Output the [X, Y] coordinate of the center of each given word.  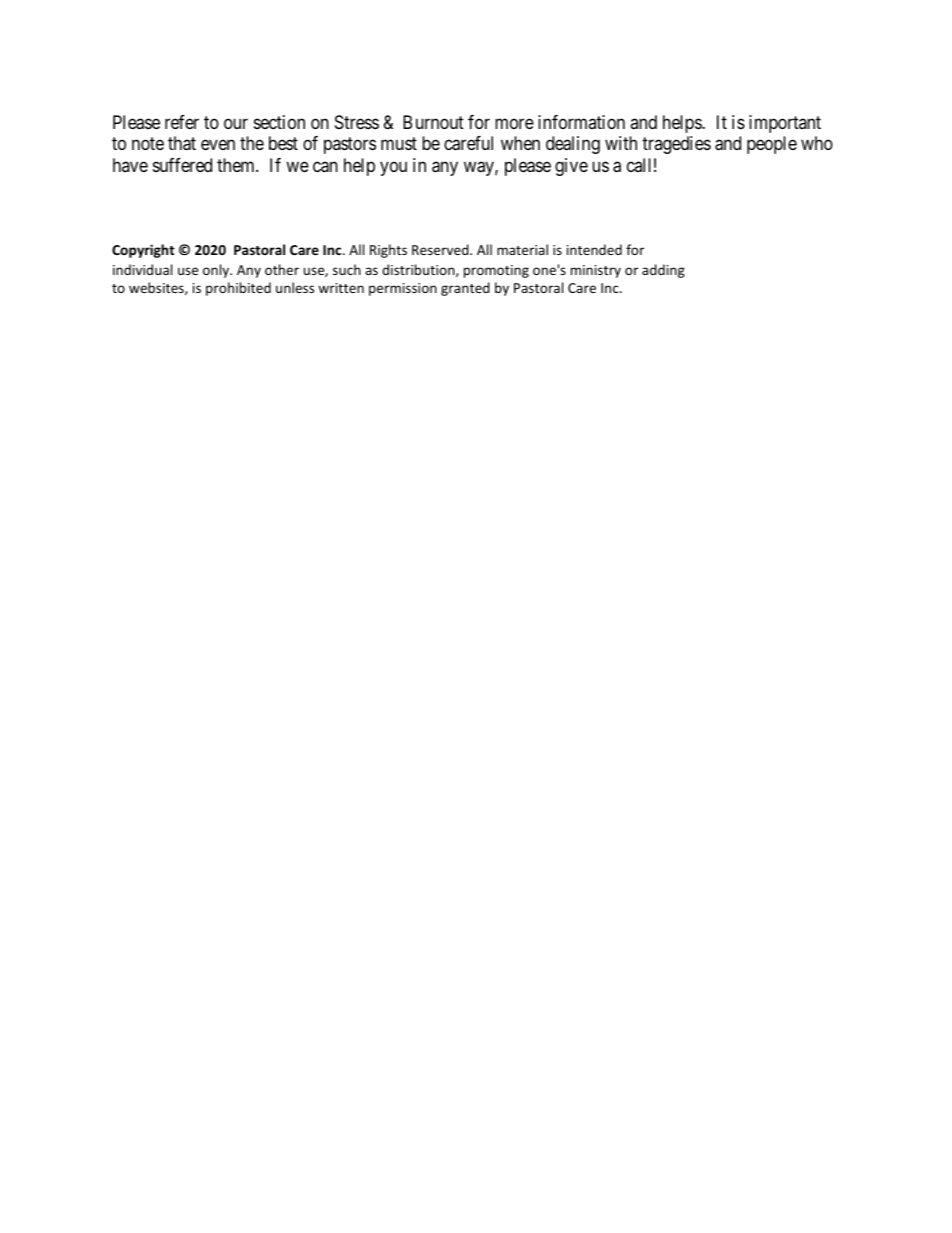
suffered [182, 165]
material [522, 249]
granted [465, 289]
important [785, 124]
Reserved [441, 249]
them [237, 165]
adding [663, 271]
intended [594, 249]
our [236, 123]
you [393, 168]
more [514, 123]
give [571, 167]
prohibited [238, 289]
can [325, 167]
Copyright [143, 251]
